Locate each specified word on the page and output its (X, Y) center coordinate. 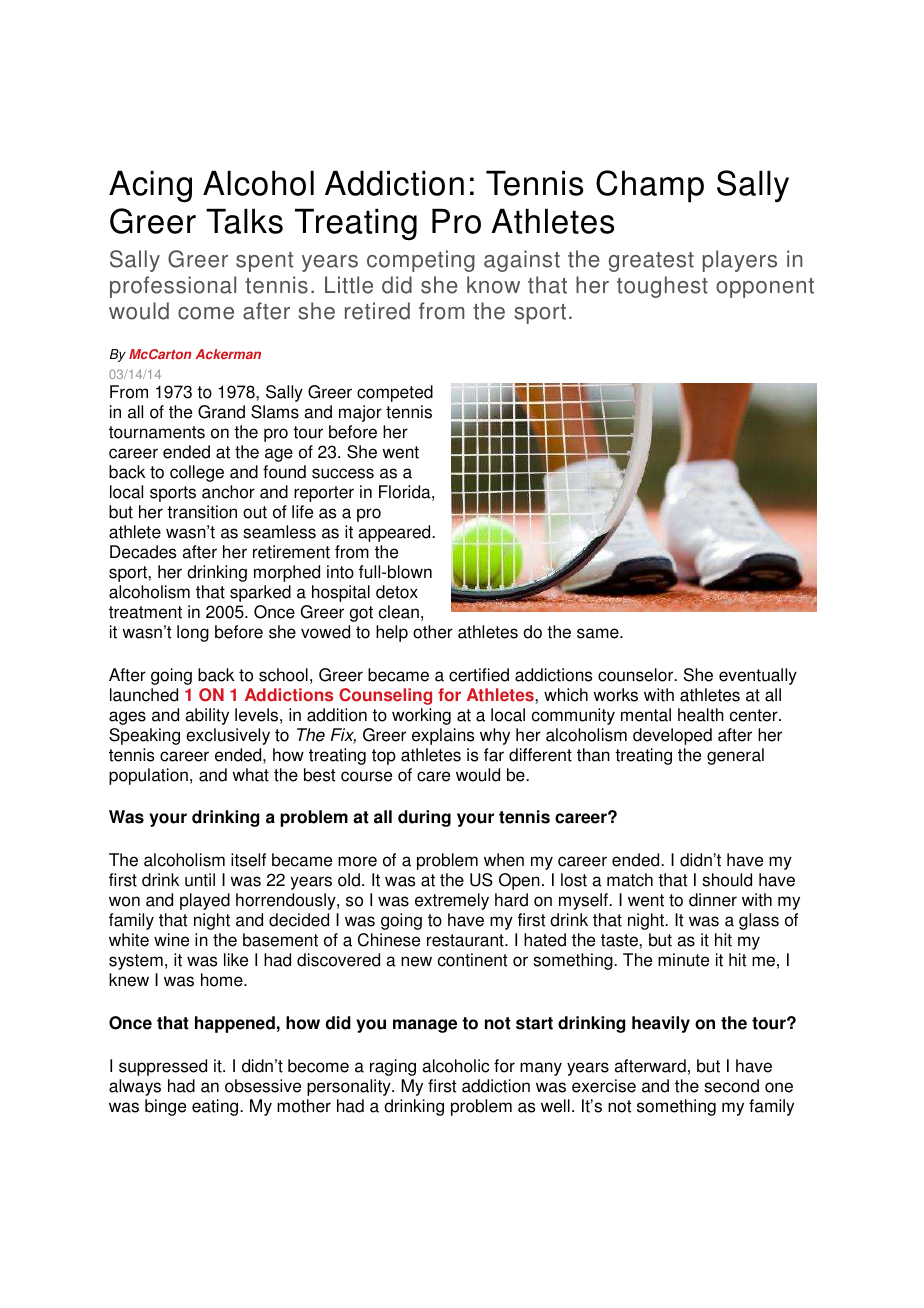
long (193, 633)
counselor (637, 675)
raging (393, 1067)
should (727, 880)
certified (479, 675)
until (200, 880)
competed (395, 393)
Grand (221, 412)
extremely (452, 901)
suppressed (163, 1067)
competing (421, 261)
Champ (650, 186)
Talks (244, 221)
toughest (662, 287)
